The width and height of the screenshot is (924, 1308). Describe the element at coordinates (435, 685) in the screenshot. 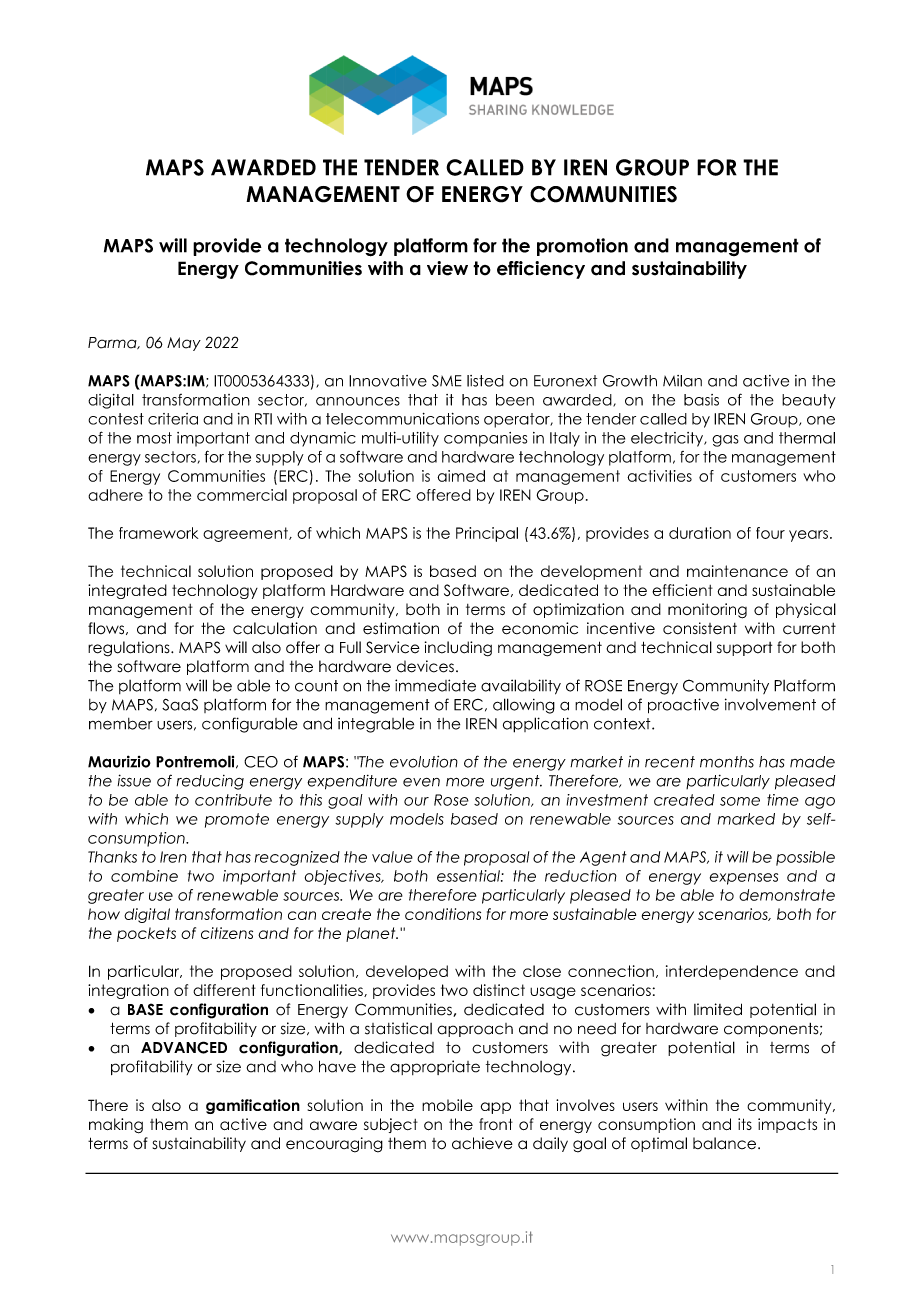

I see `immediate` at that location.
